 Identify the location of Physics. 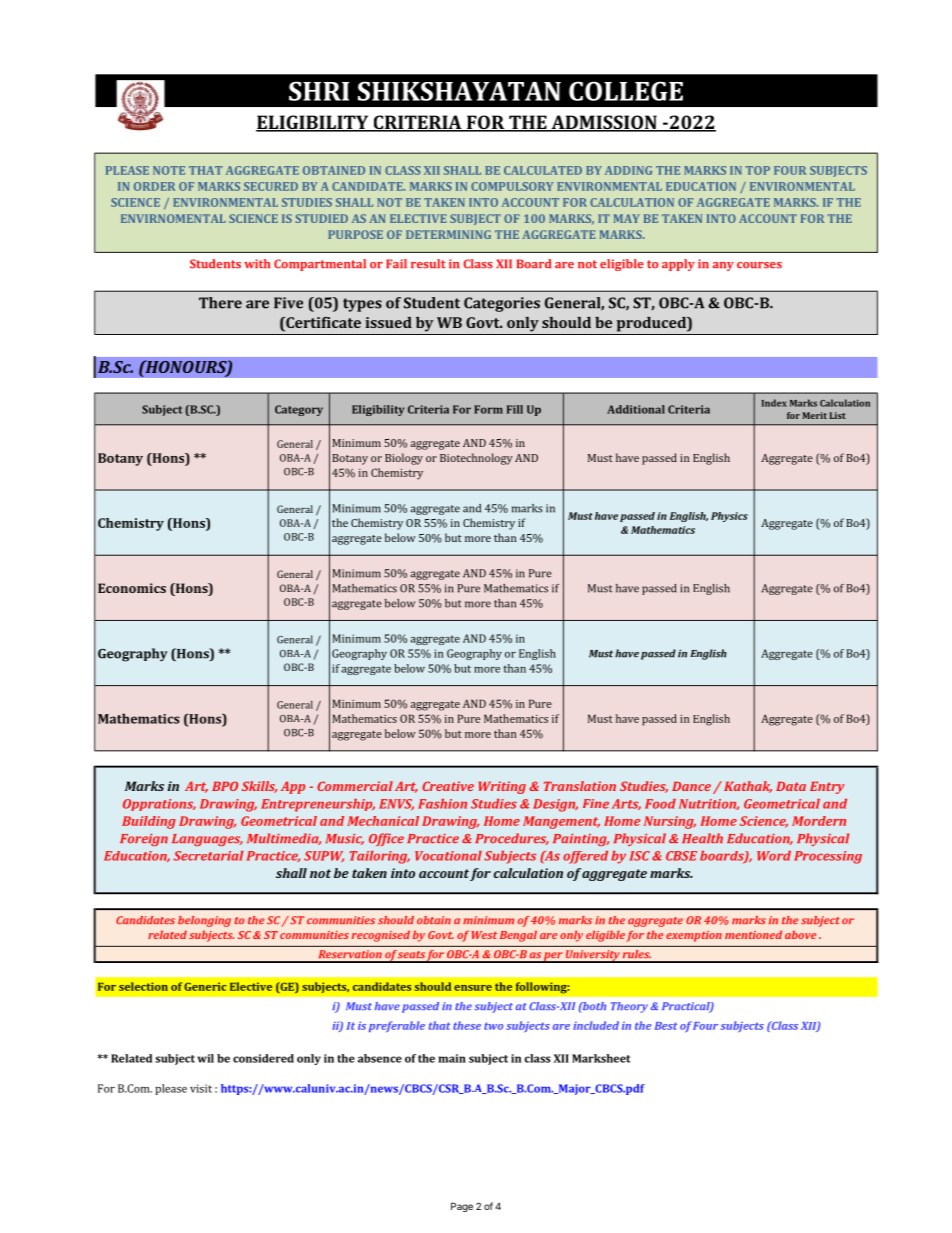
(729, 517).
